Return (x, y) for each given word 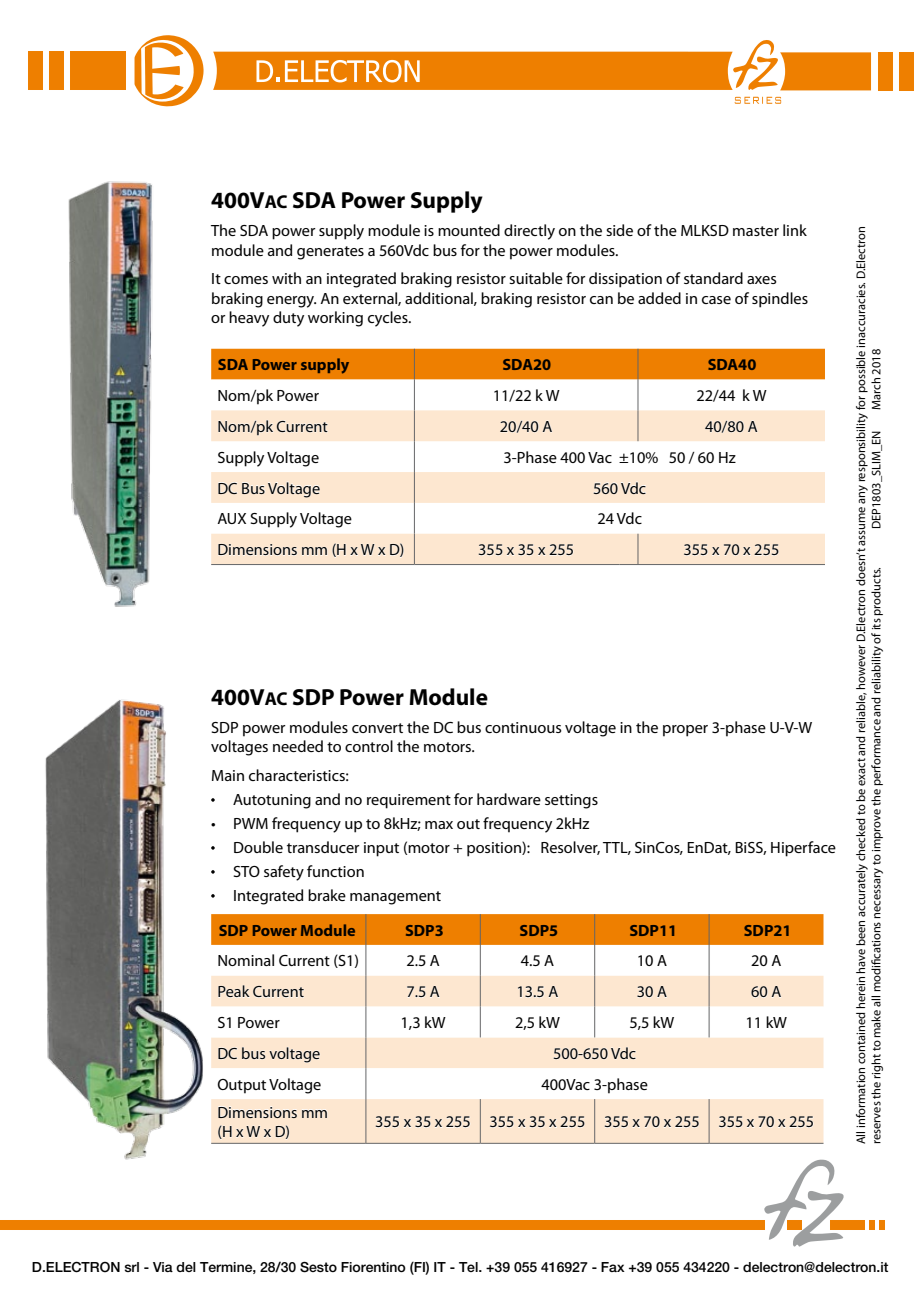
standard (713, 278)
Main (228, 775)
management (395, 898)
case (716, 300)
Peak (233, 991)
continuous (523, 727)
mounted (469, 230)
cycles (389, 319)
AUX (231, 518)
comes (246, 280)
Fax (613, 1267)
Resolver (570, 848)
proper (685, 731)
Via (163, 1267)
